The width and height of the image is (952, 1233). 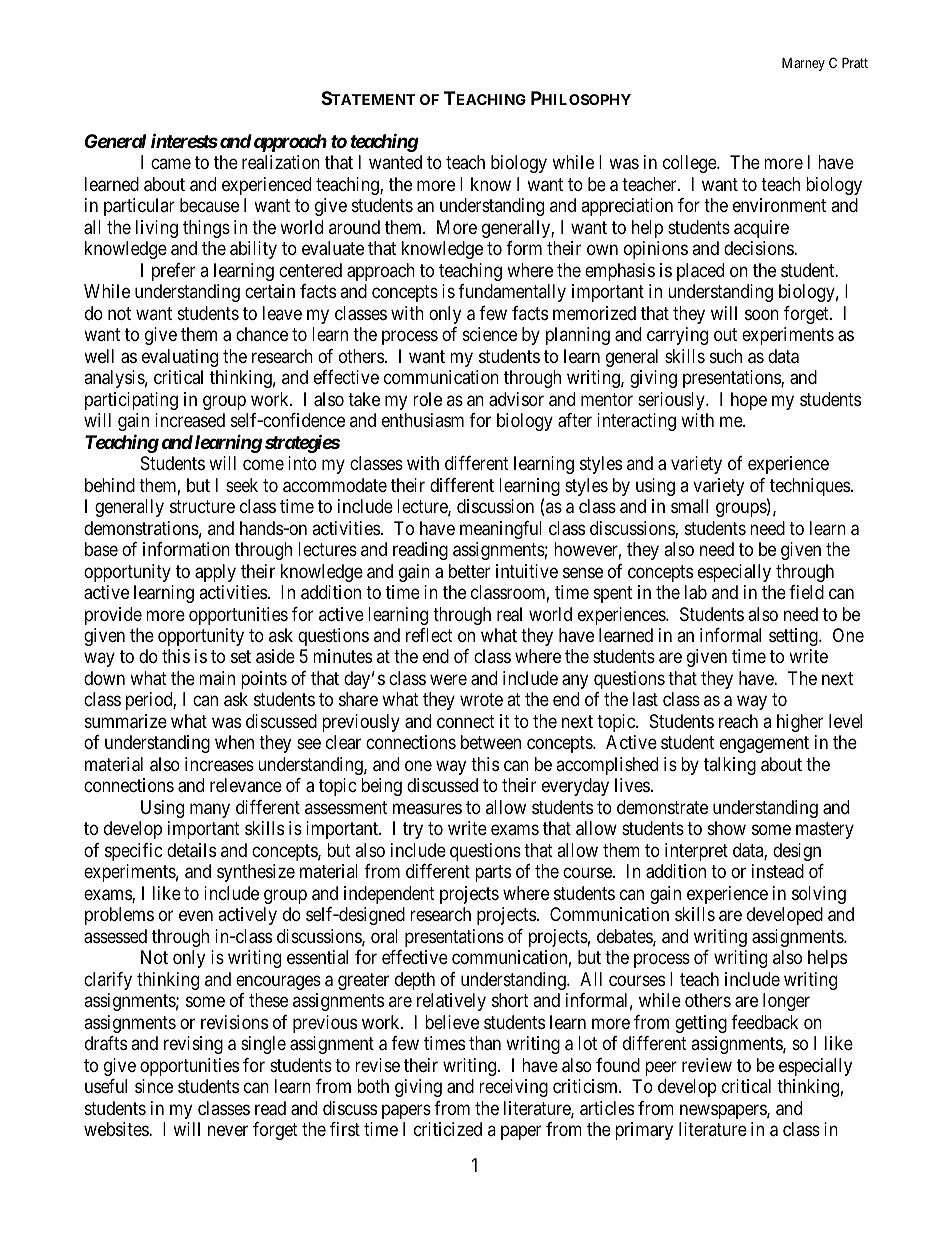 I want to click on field, so click(x=806, y=592).
